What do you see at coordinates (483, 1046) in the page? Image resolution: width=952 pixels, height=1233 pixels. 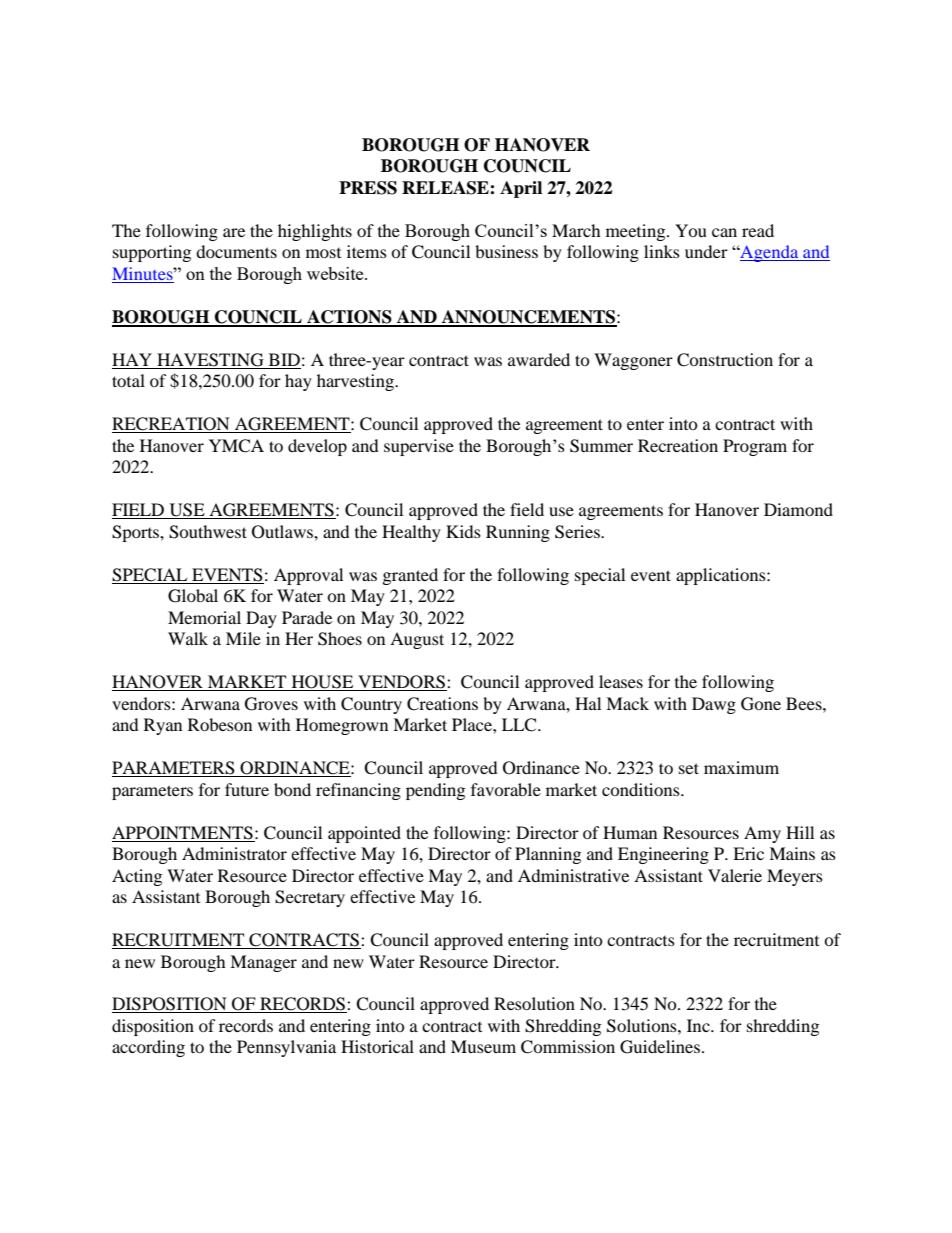 I see `Museum` at bounding box center [483, 1046].
